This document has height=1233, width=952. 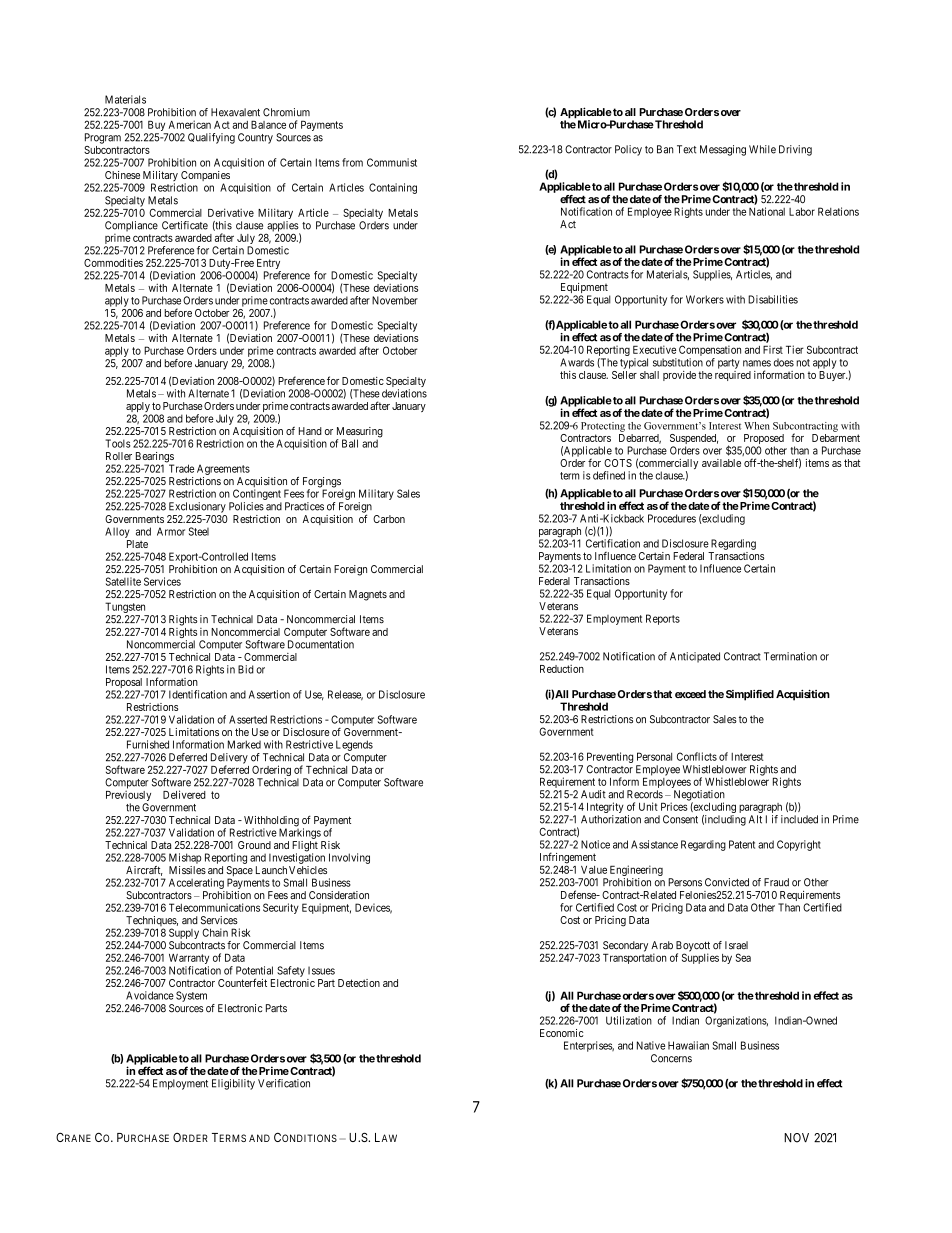 What do you see at coordinates (663, 619) in the document?
I see `Reports` at bounding box center [663, 619].
